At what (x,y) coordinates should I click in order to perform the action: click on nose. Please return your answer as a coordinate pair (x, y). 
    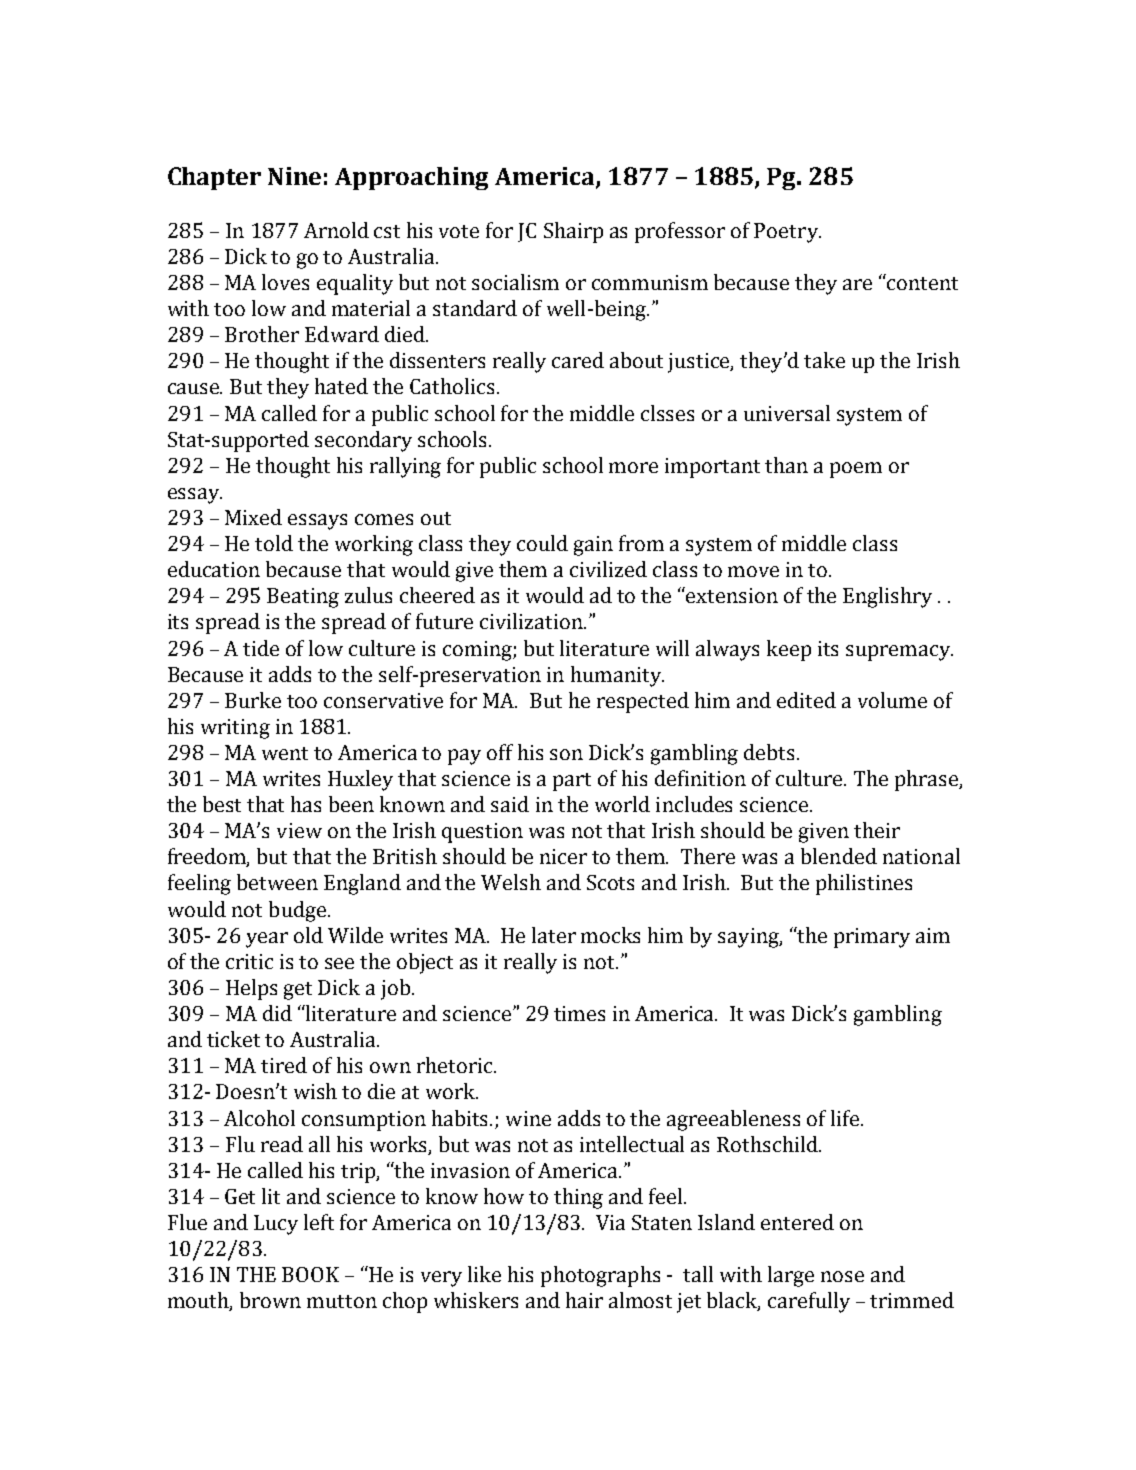
    Looking at the image, I should click on (842, 1276).
